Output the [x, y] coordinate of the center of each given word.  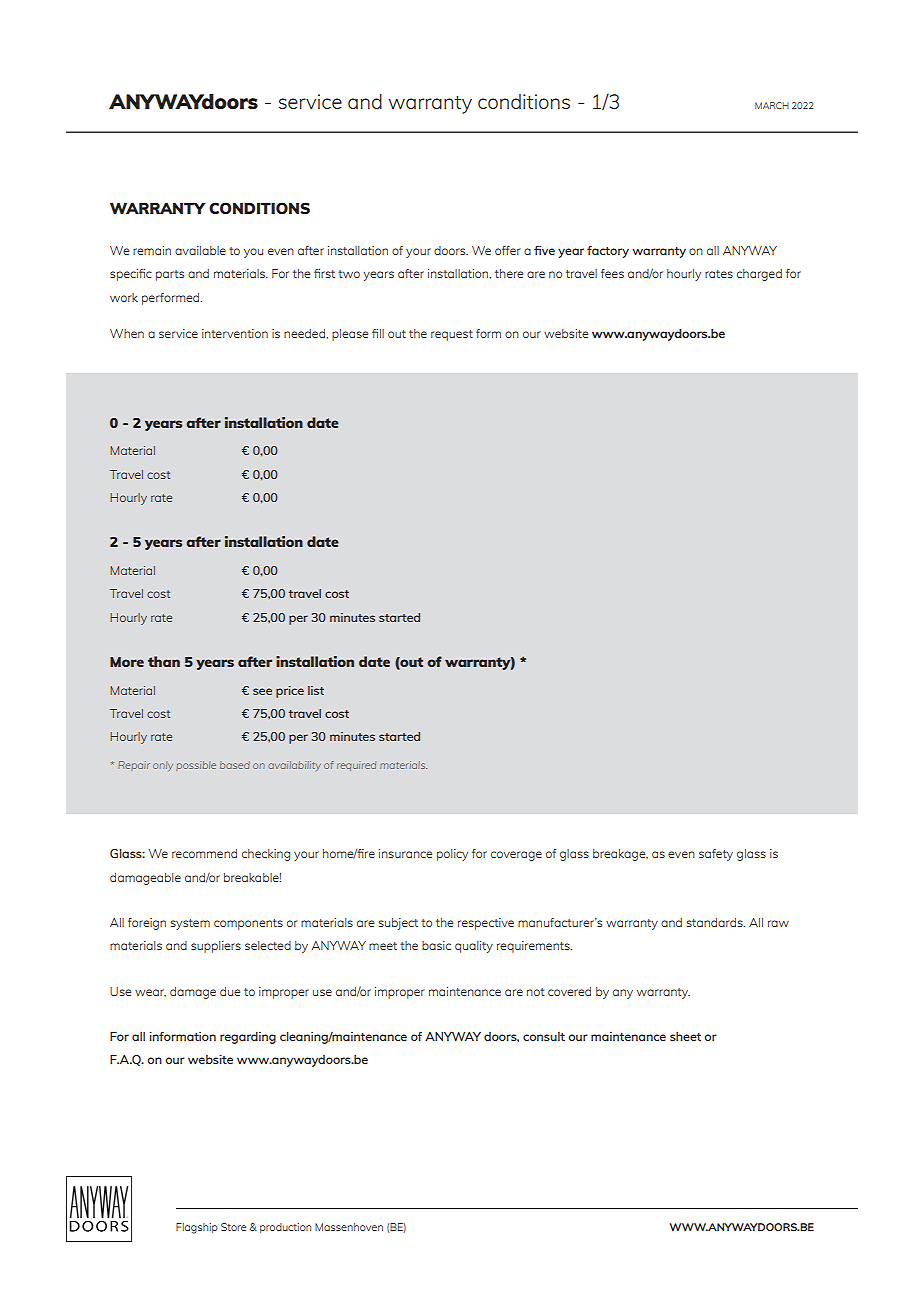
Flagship [197, 1228]
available [200, 250]
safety [716, 855]
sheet [685, 1036]
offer [508, 250]
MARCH [772, 105]
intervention [235, 333]
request [452, 335]
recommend [204, 853]
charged [759, 275]
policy [452, 855]
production [285, 1228]
